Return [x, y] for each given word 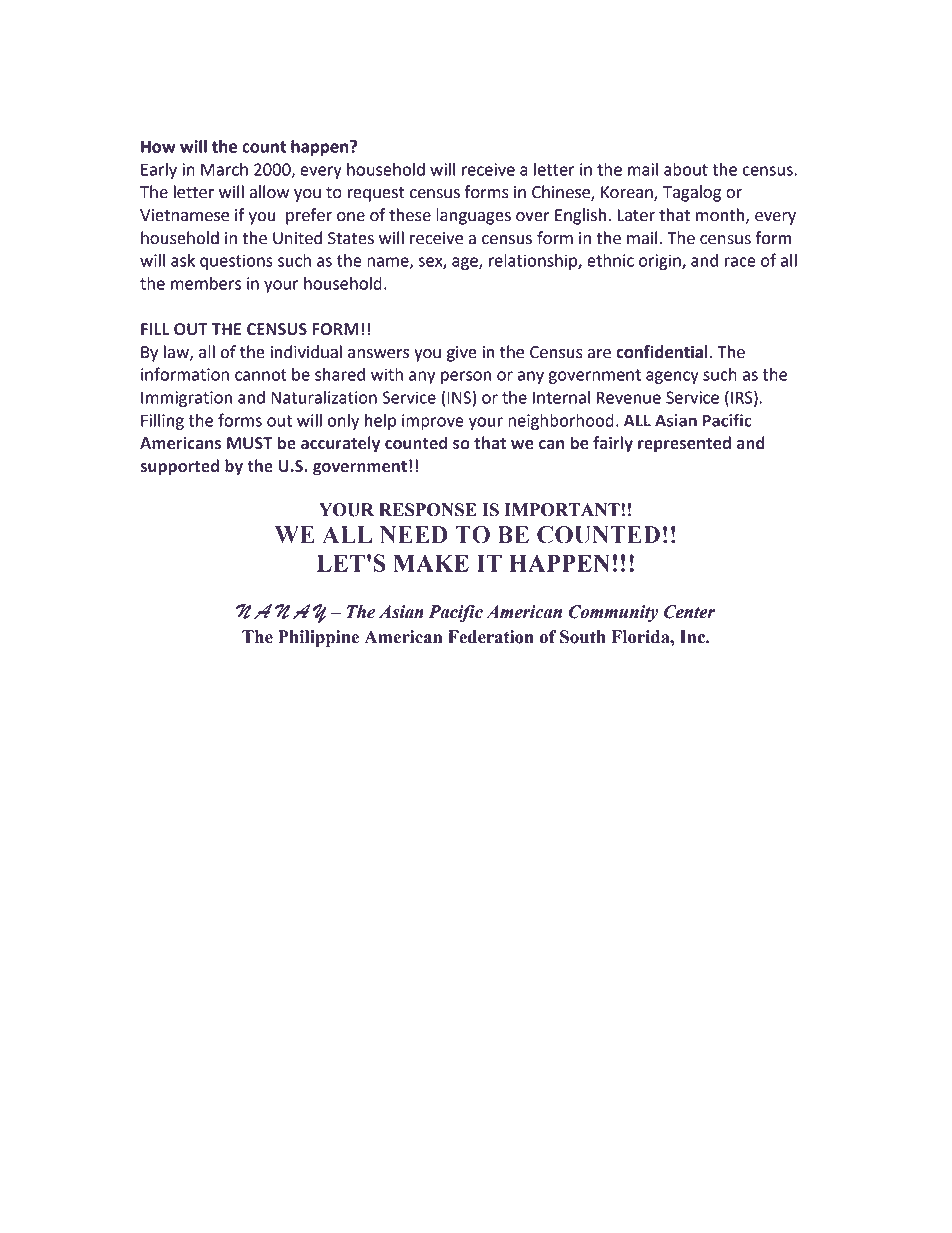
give [462, 354]
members [206, 283]
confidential [662, 352]
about [686, 169]
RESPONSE [428, 510]
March [224, 169]
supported [179, 467]
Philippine [318, 638]
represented [684, 444]
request [375, 194]
